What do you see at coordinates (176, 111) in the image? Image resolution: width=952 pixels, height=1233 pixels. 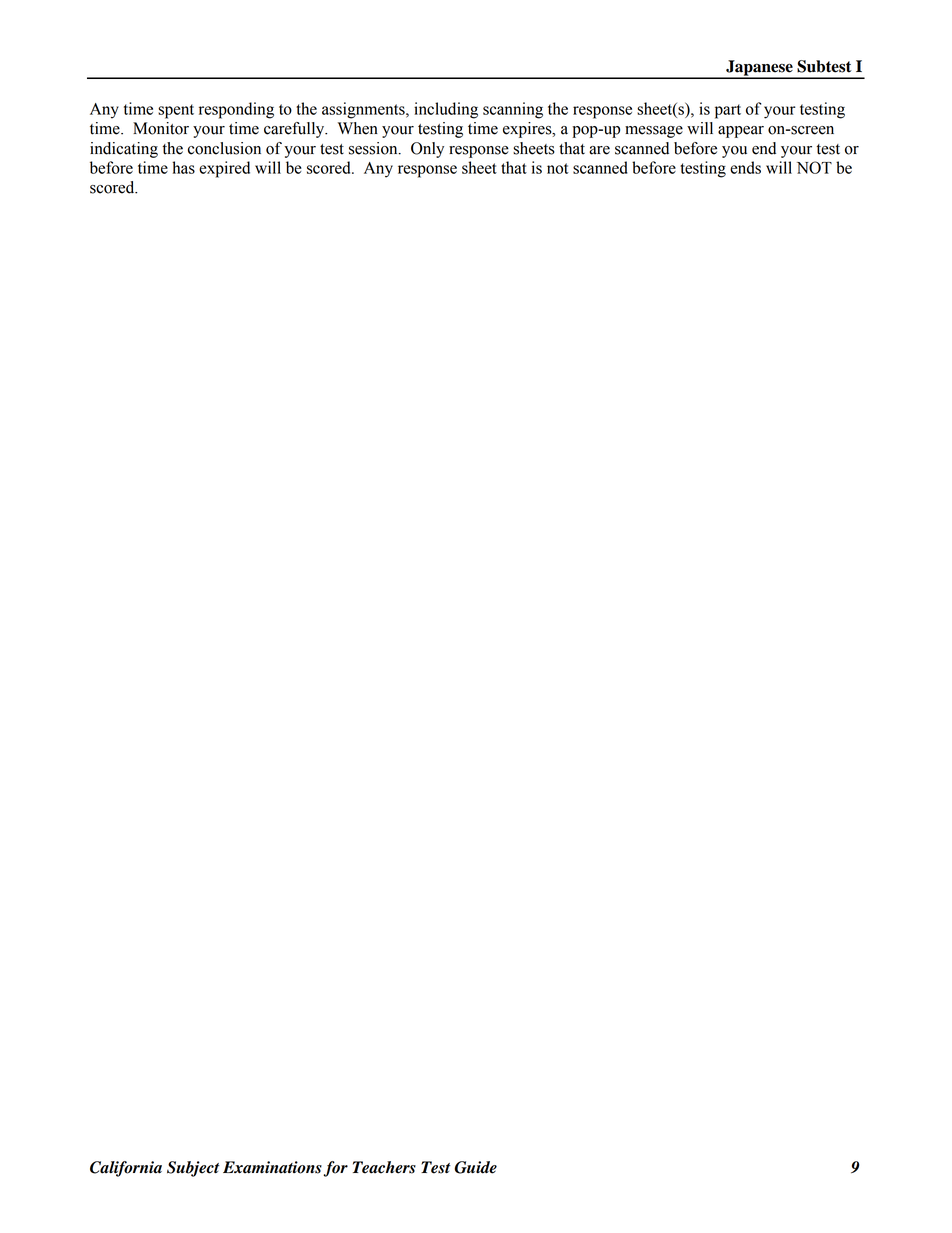 I see `spent` at bounding box center [176, 111].
